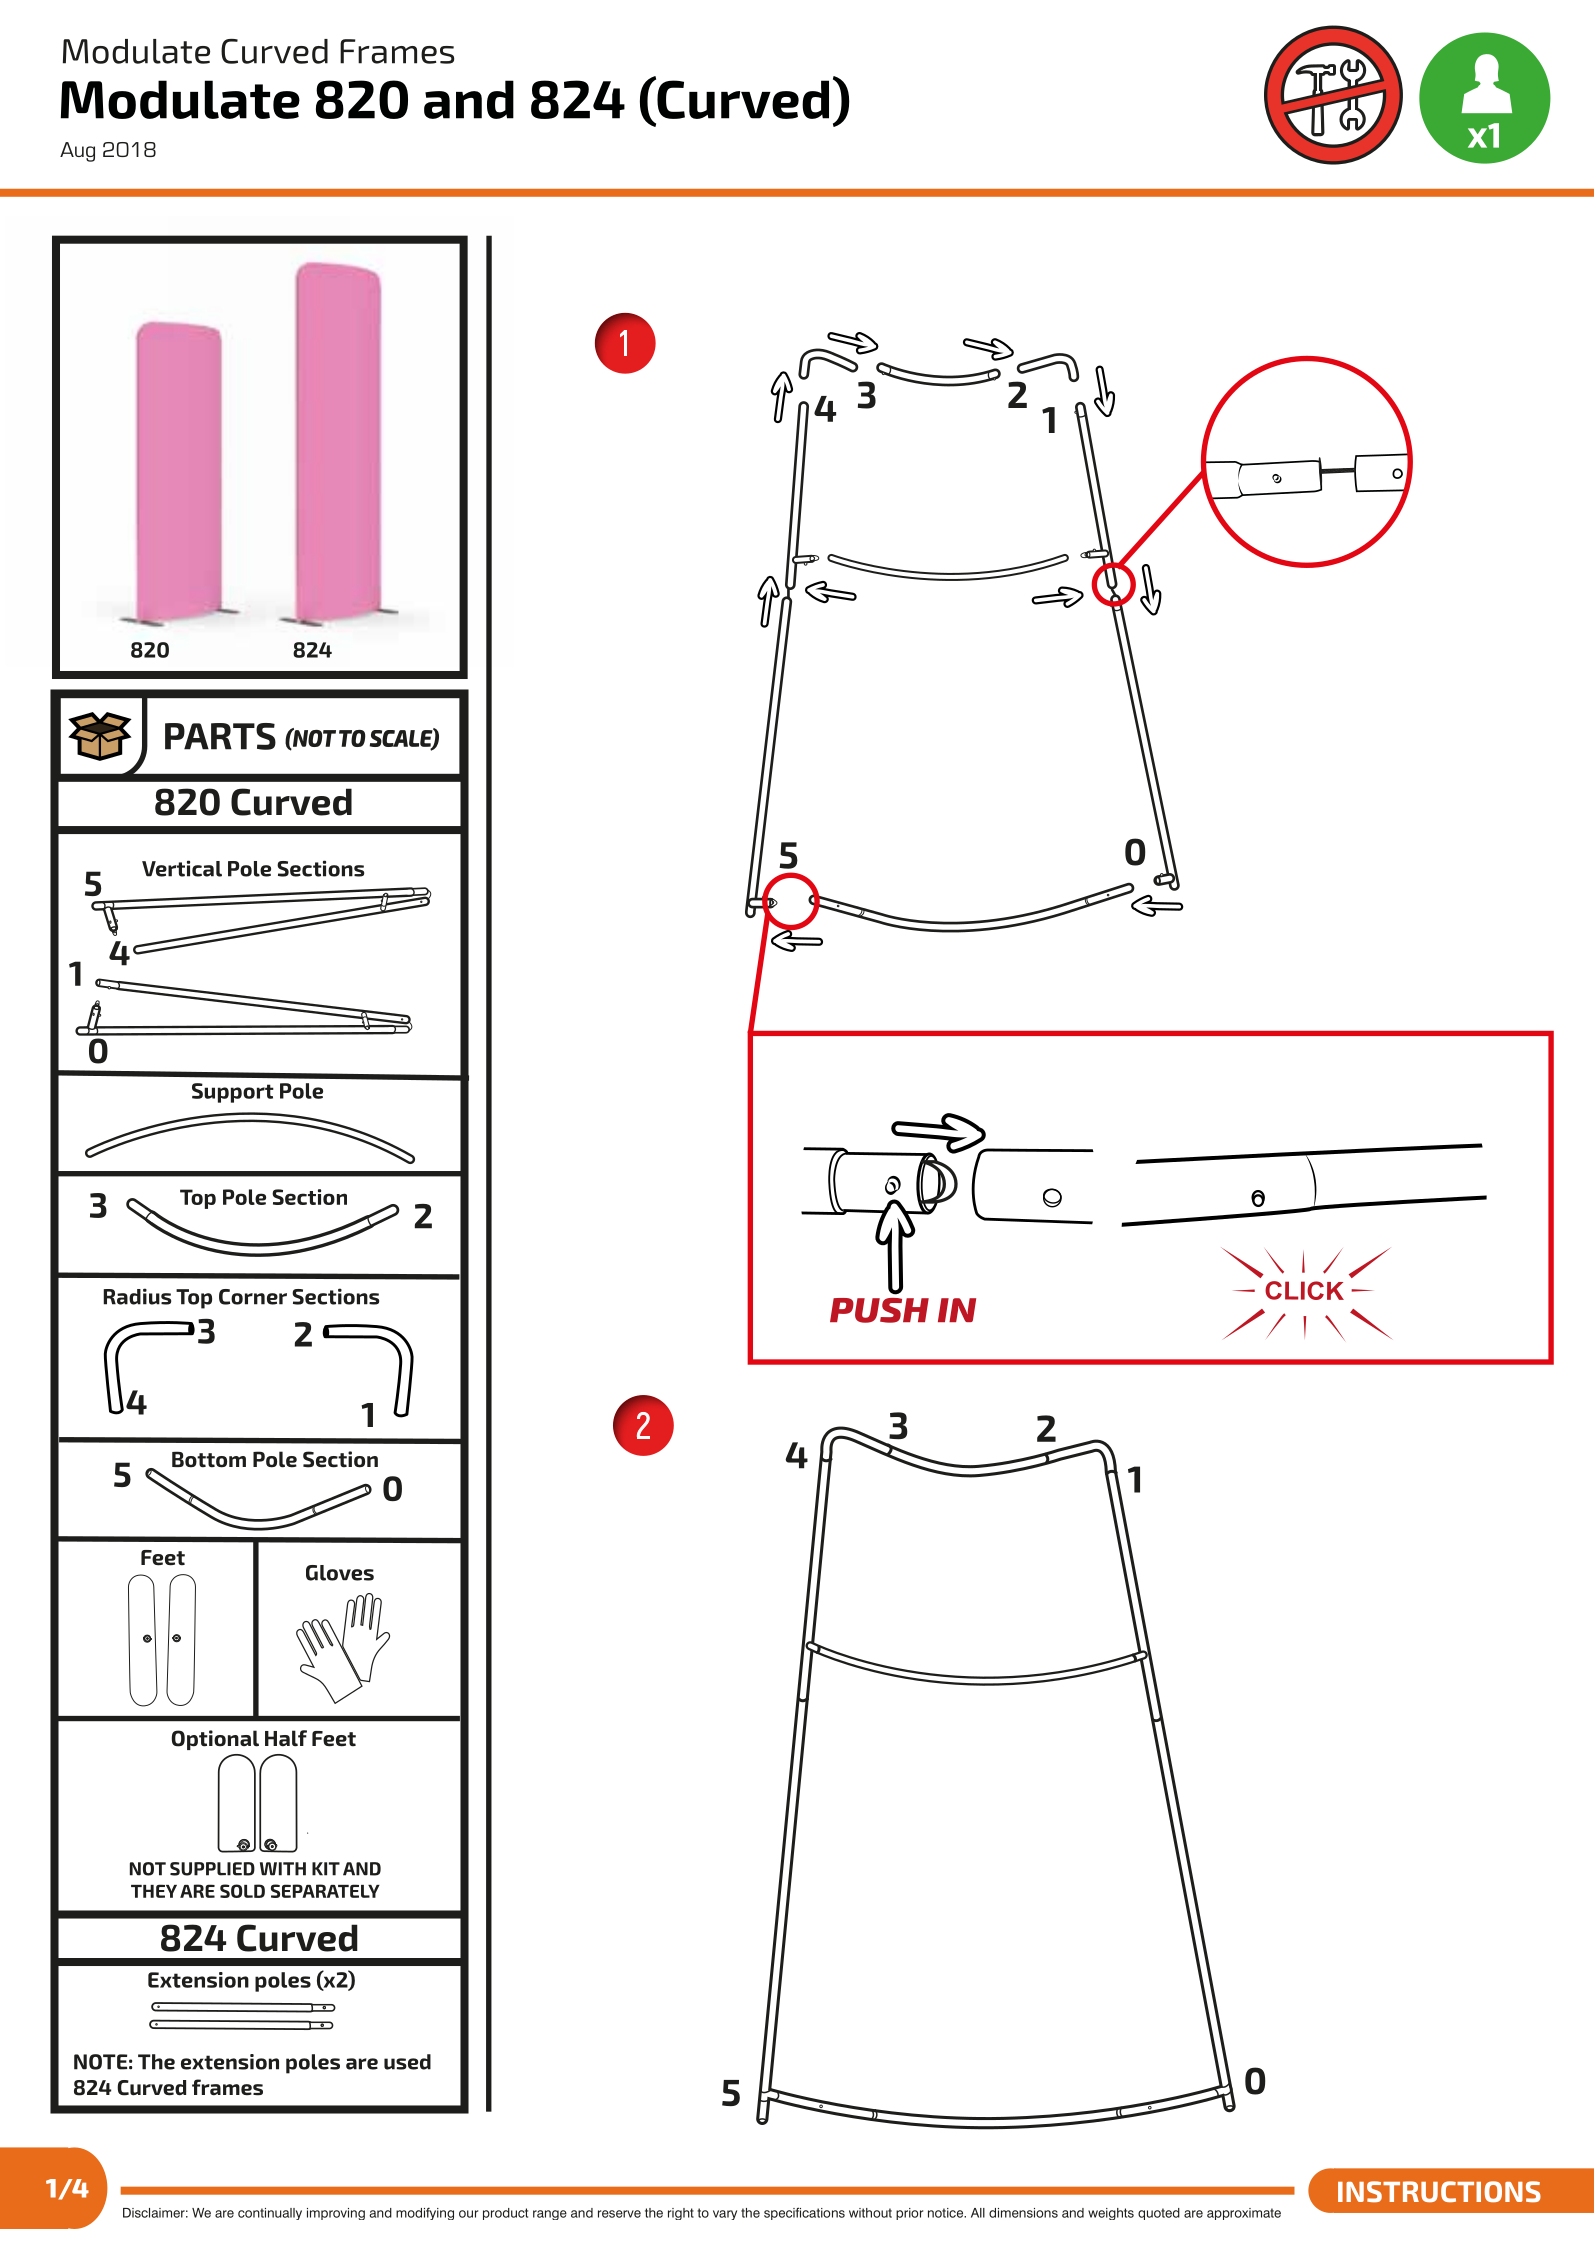 Image resolution: width=1594 pixels, height=2255 pixels. I want to click on approximate, so click(1244, 2214).
